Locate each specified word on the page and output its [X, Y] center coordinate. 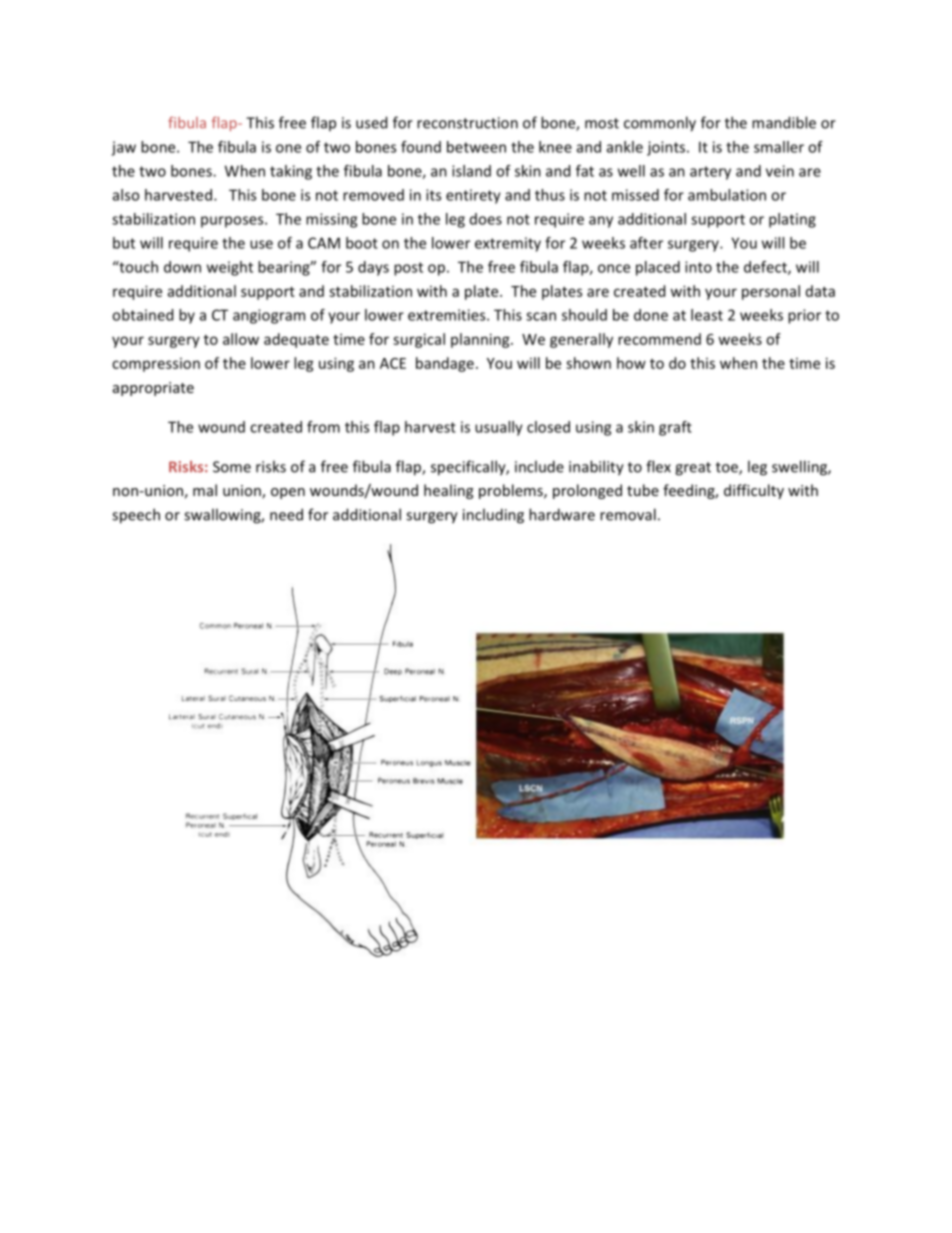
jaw [123, 148]
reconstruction [467, 123]
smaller [779, 147]
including [493, 516]
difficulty [754, 491]
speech [136, 516]
